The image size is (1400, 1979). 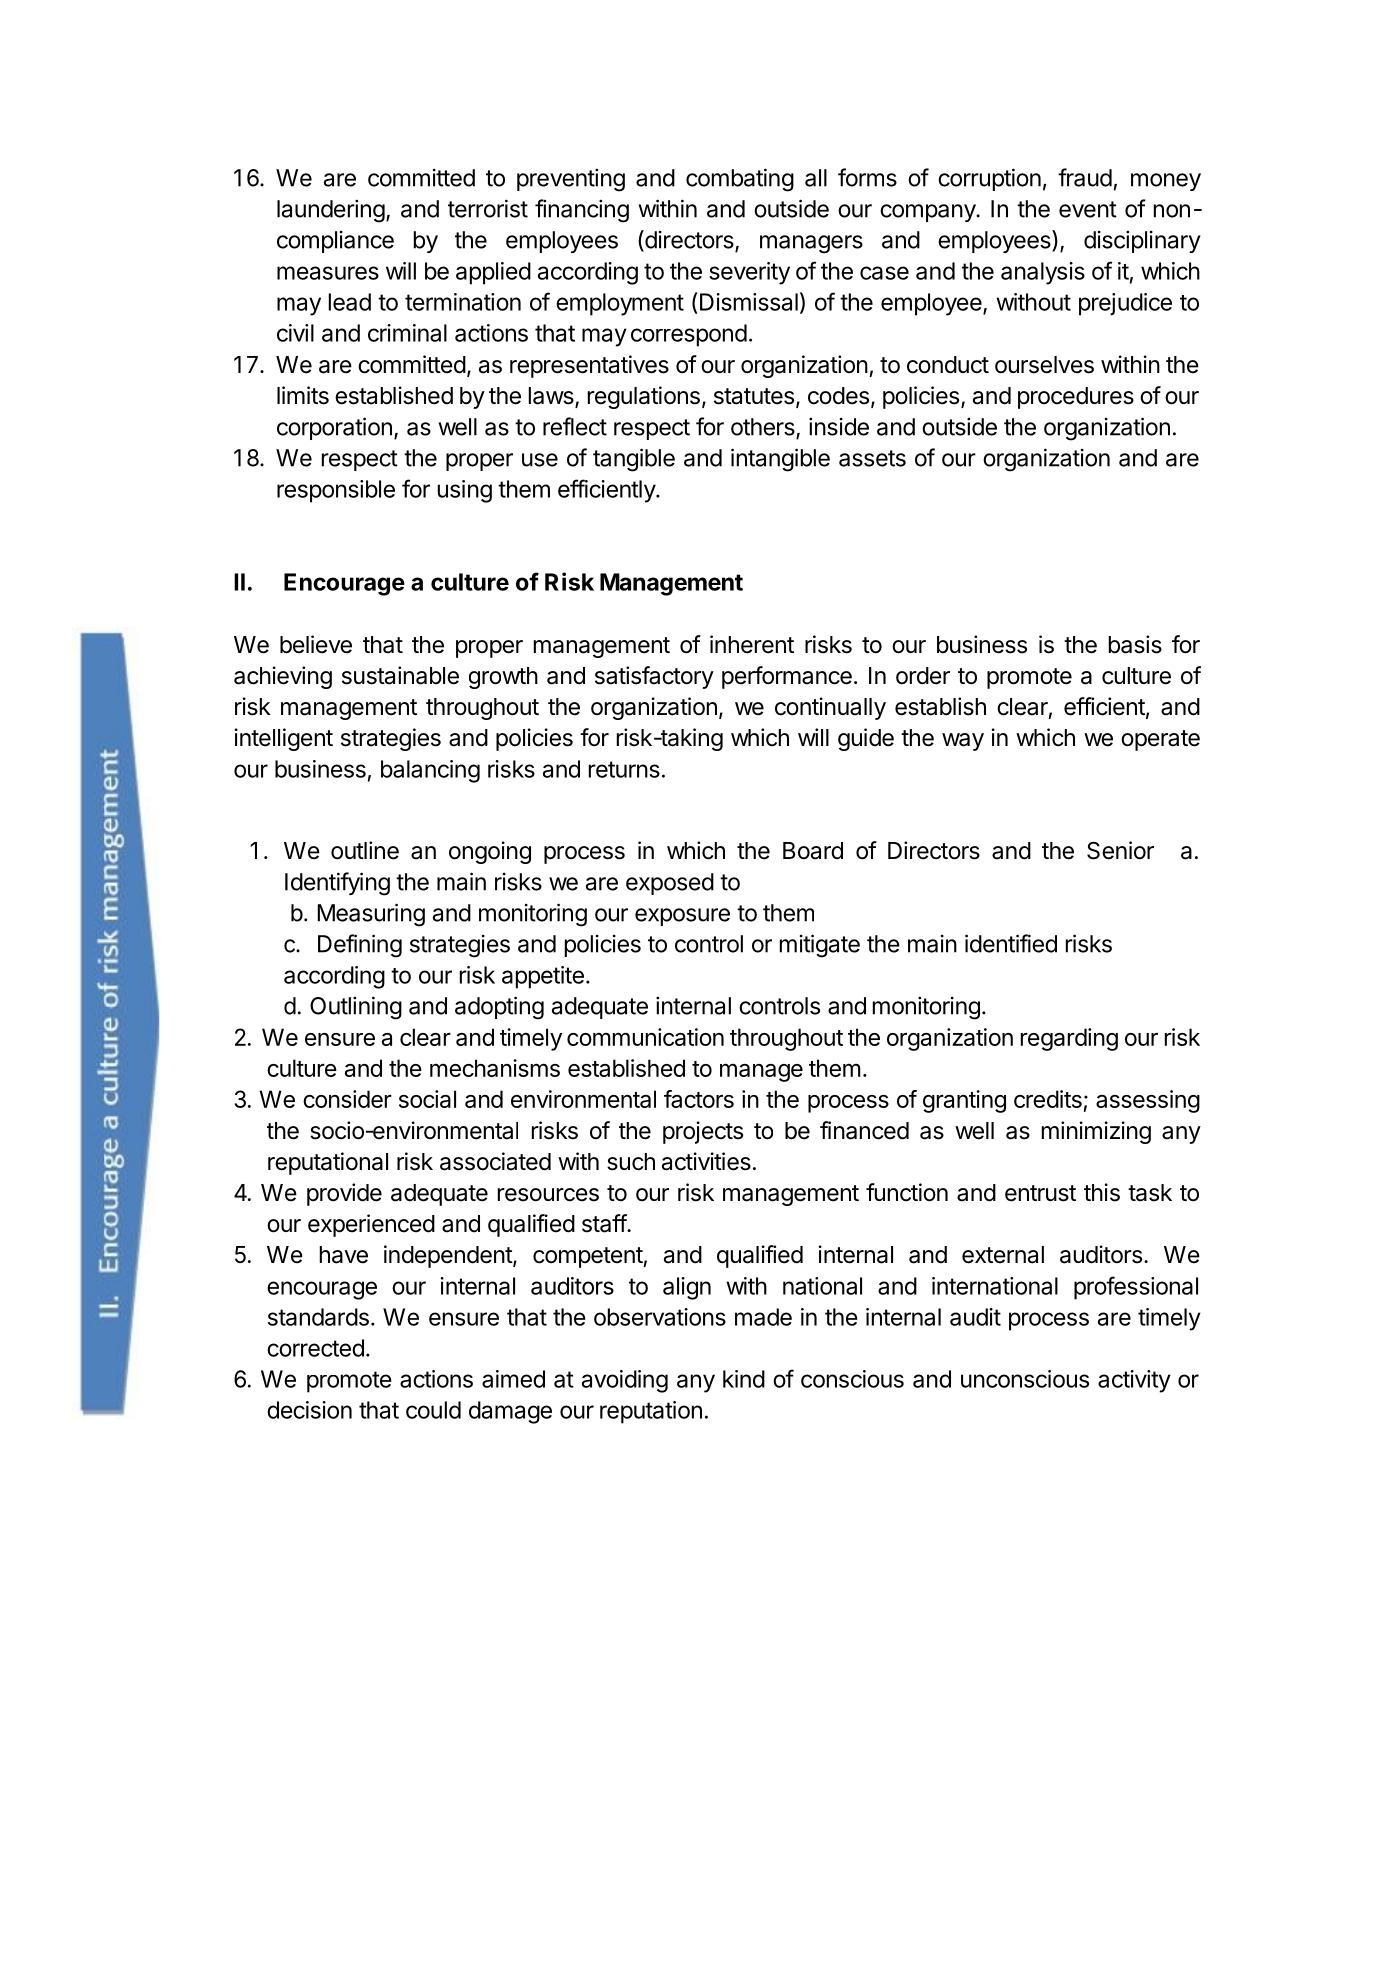 What do you see at coordinates (430, 771) in the screenshot?
I see `balancing` at bounding box center [430, 771].
